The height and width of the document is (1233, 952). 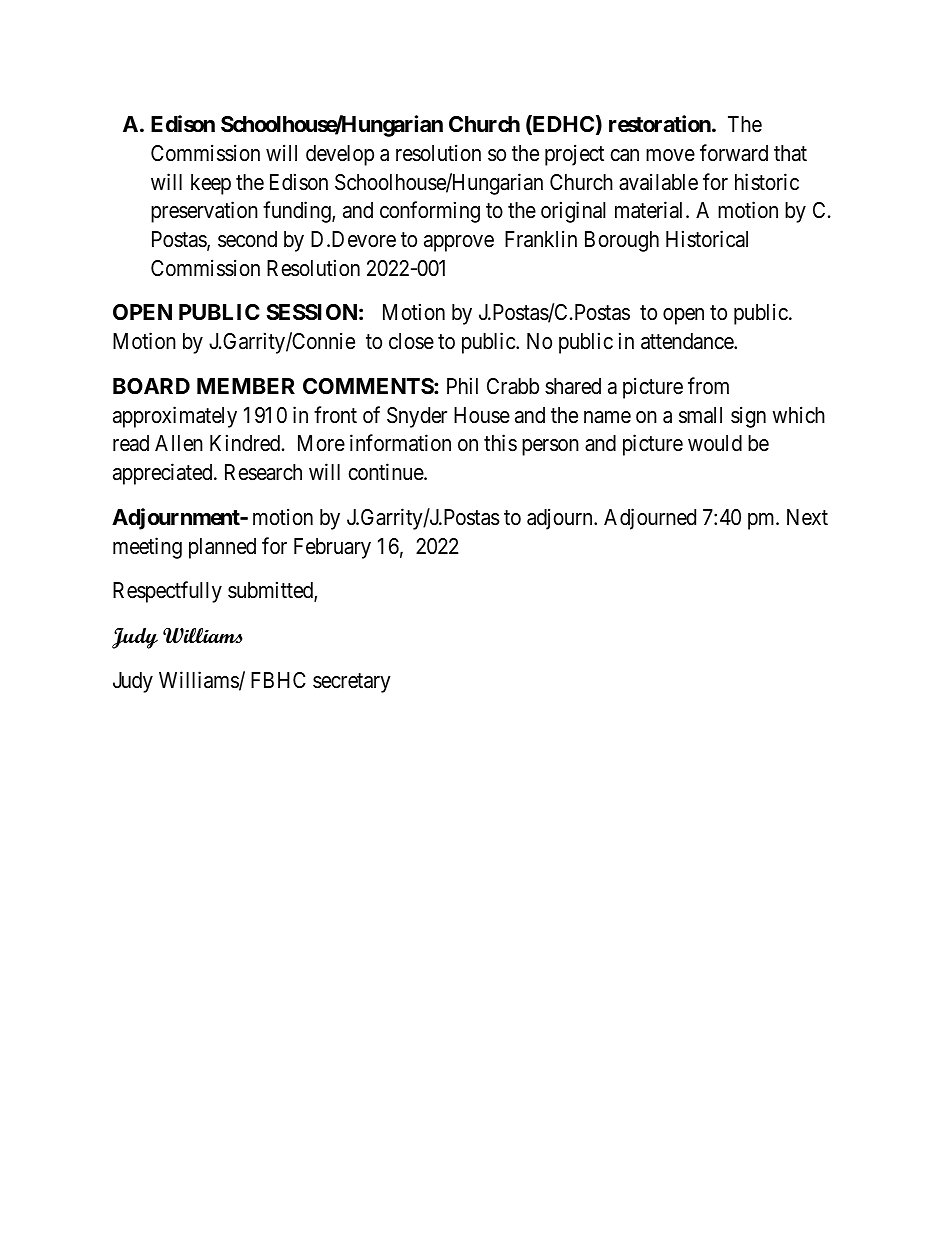 I want to click on keep, so click(x=211, y=184).
